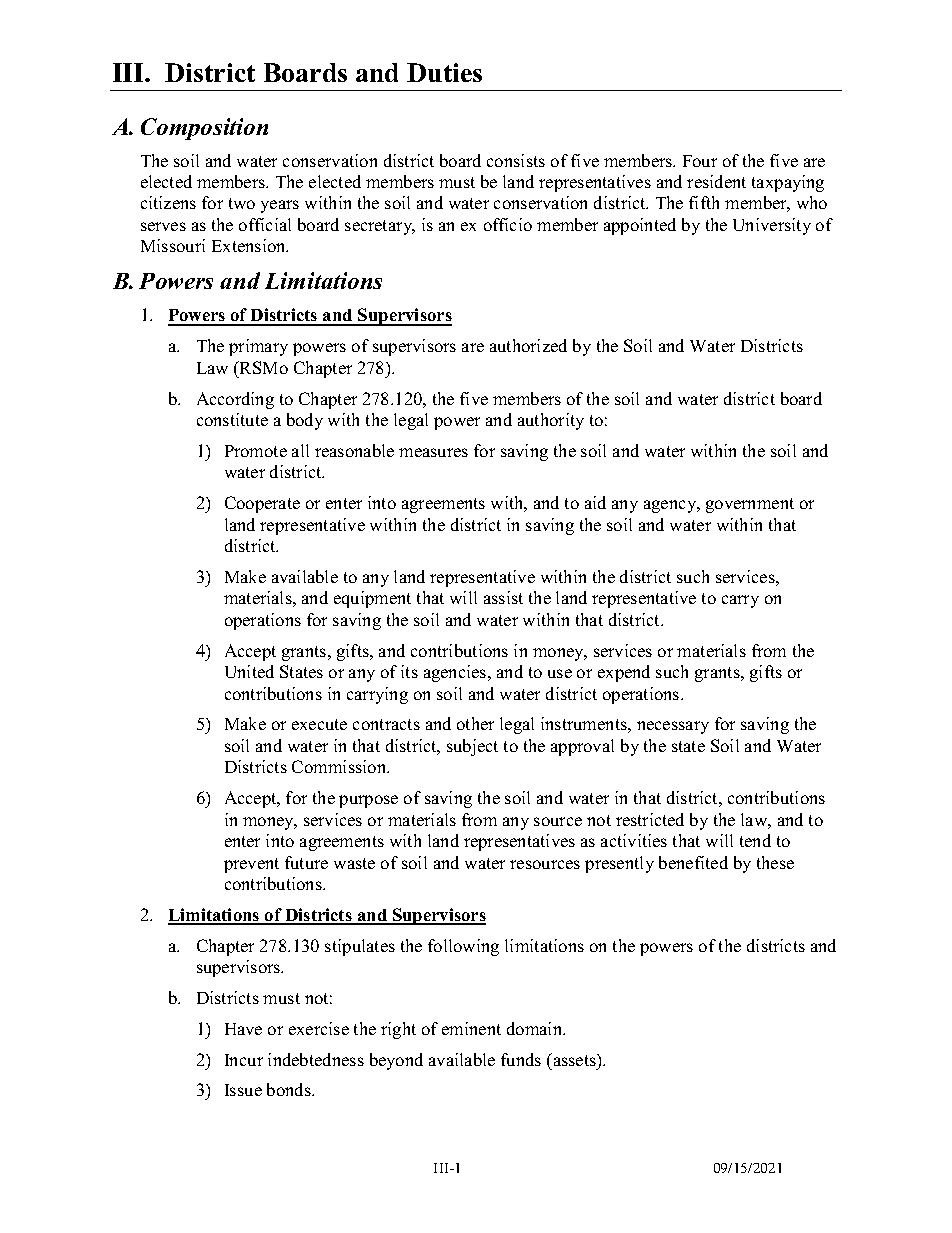 The height and width of the screenshot is (1233, 952). I want to click on Four, so click(700, 161).
